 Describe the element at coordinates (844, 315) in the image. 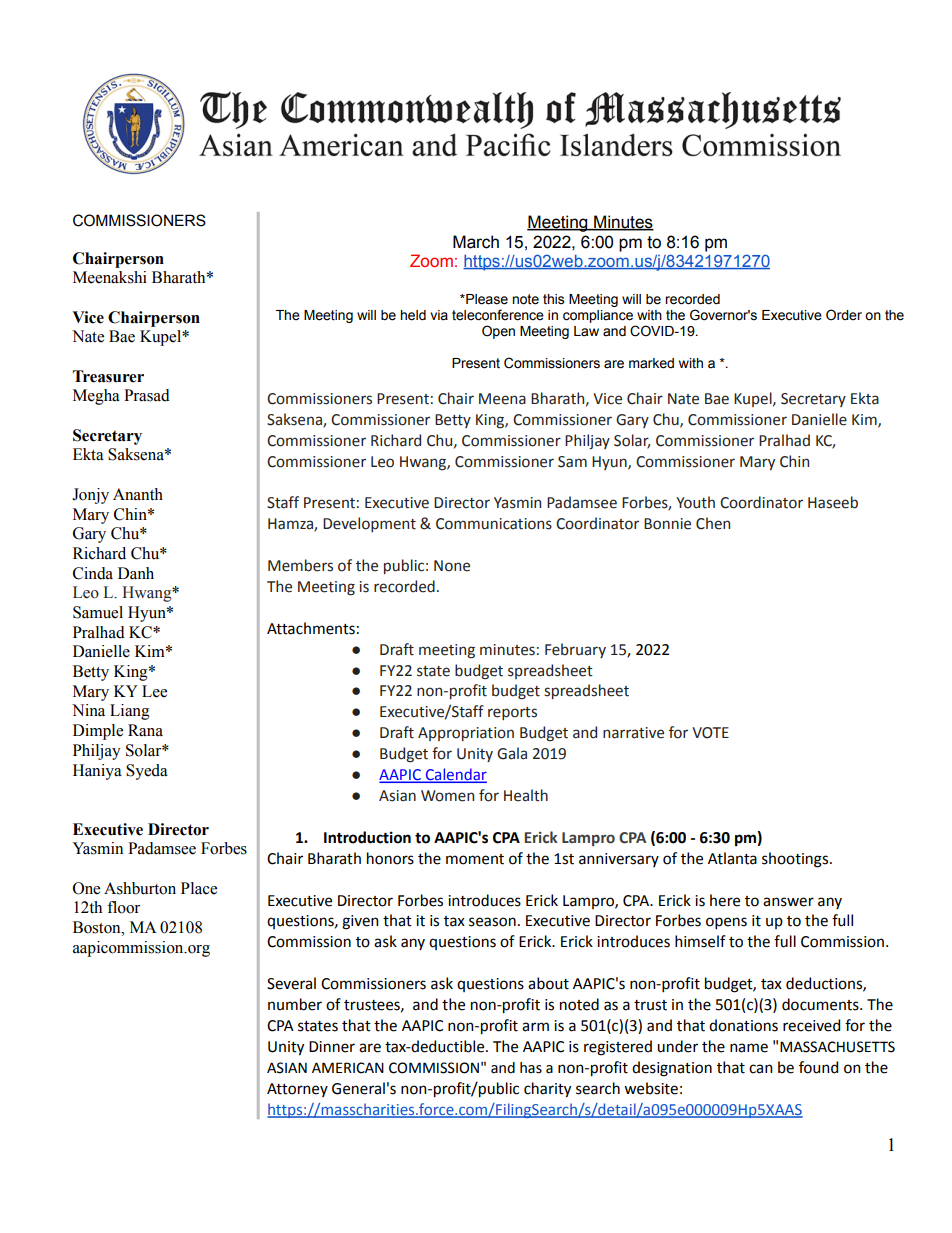

I see `Order` at that location.
